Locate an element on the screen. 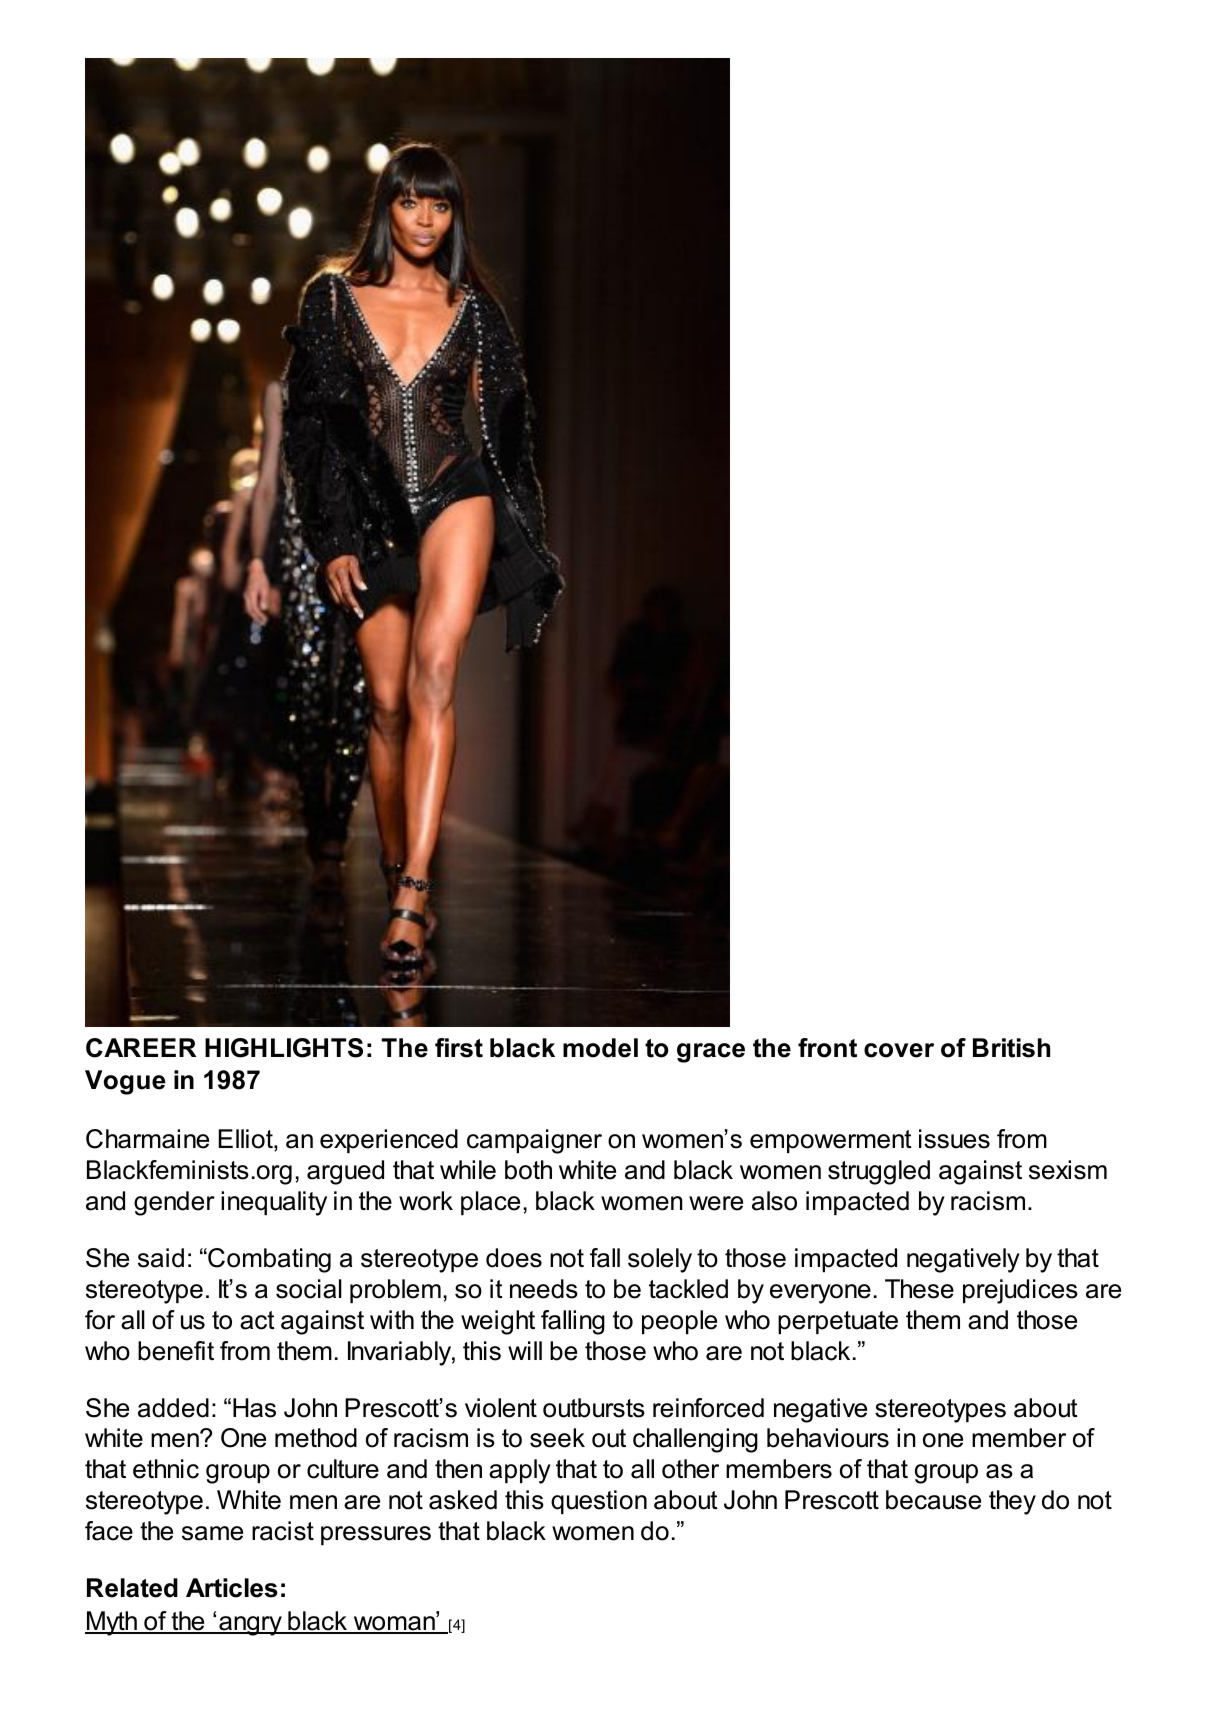 Image resolution: width=1212 pixels, height=1714 pixels. needs is located at coordinates (544, 1289).
